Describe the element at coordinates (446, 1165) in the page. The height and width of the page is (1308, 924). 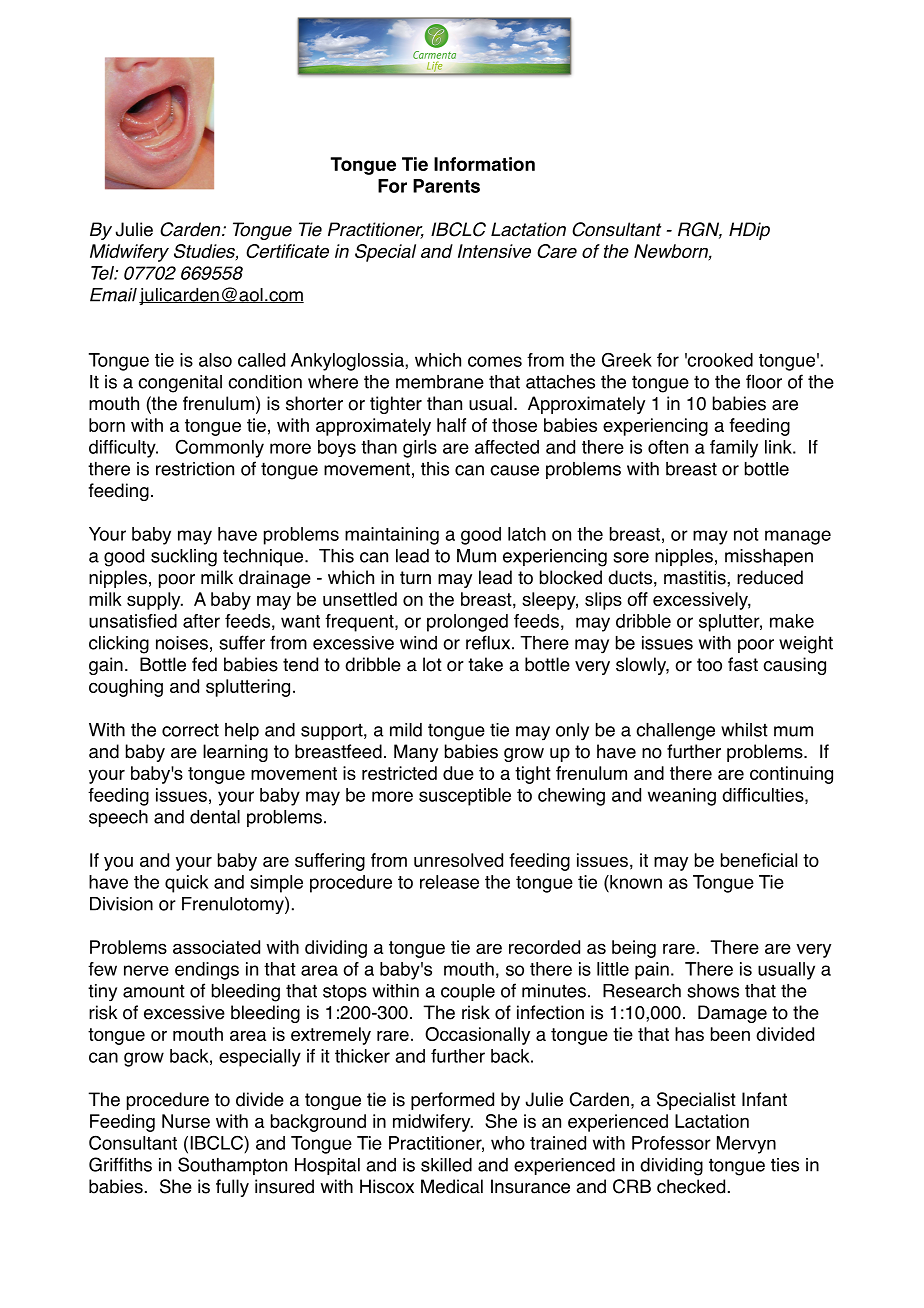
I see `skilled` at that location.
